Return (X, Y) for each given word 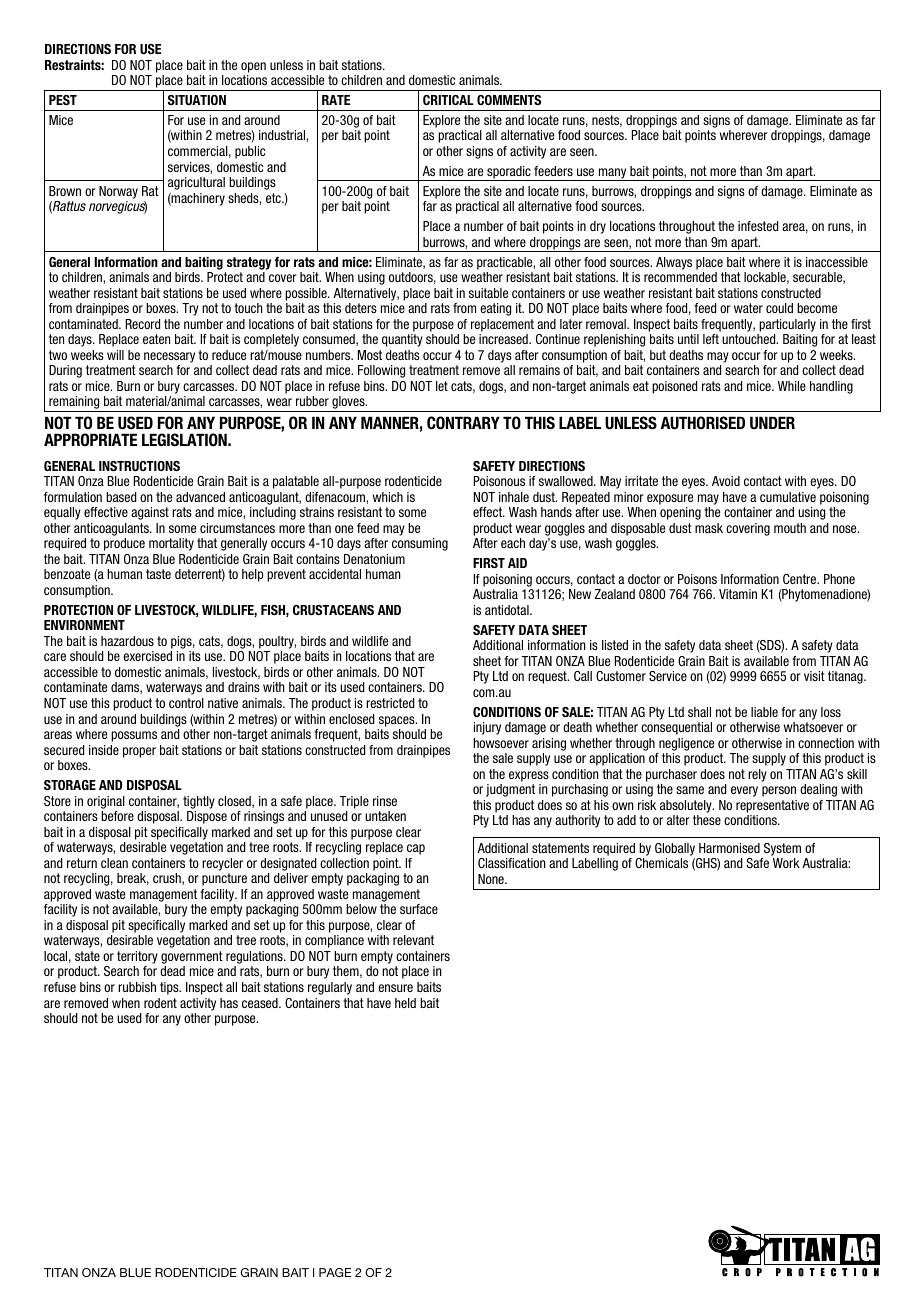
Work (786, 863)
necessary (169, 357)
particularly (787, 325)
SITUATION (197, 100)
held (405, 1003)
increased (504, 339)
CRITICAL (448, 100)
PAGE (335, 1272)
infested (758, 226)
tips (170, 988)
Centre (801, 579)
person (779, 791)
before (117, 816)
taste (158, 574)
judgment (510, 790)
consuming (420, 544)
